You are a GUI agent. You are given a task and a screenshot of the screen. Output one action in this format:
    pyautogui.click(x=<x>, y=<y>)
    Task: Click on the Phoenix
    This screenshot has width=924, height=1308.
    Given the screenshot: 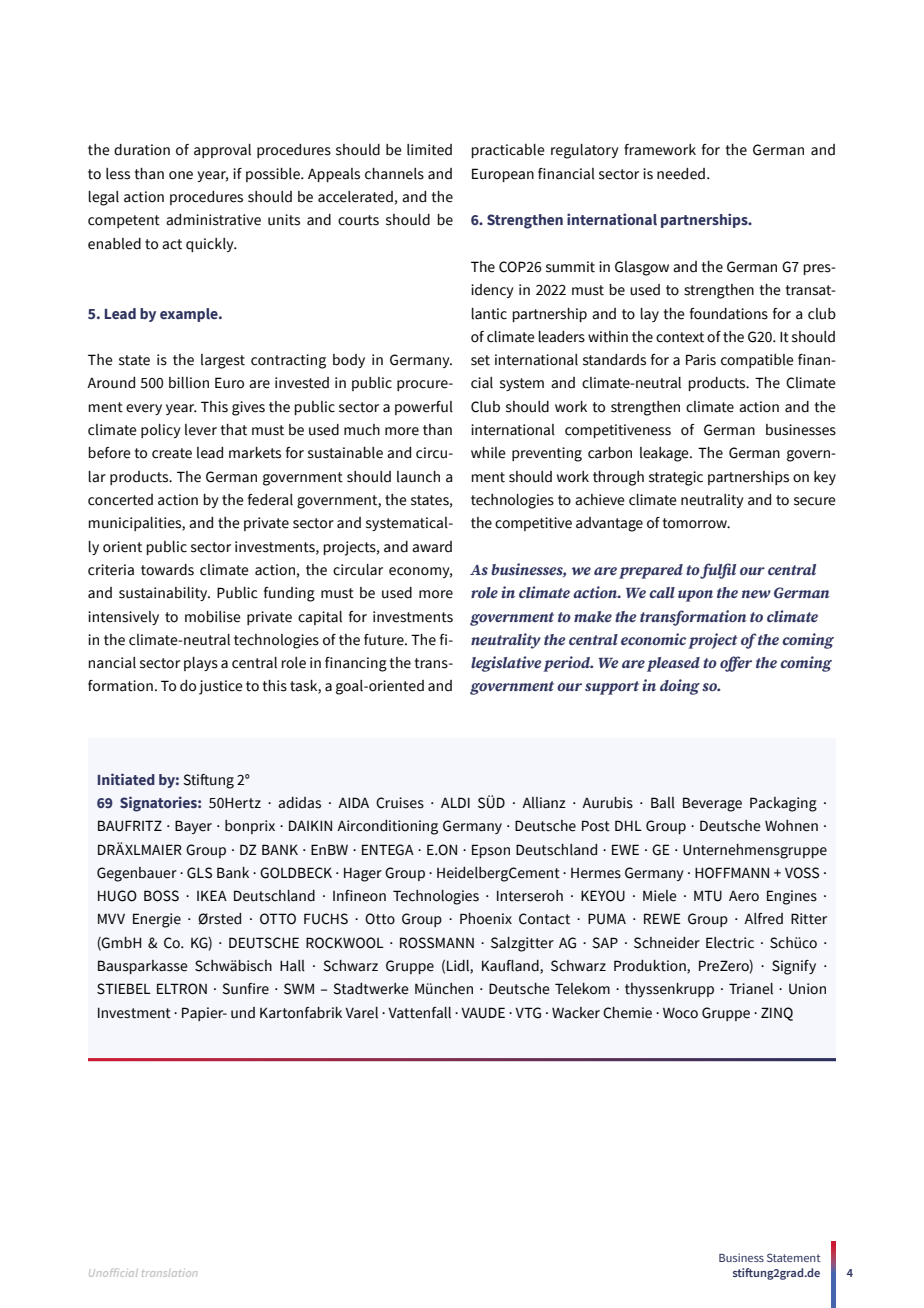 What is the action you would take?
    pyautogui.click(x=486, y=919)
